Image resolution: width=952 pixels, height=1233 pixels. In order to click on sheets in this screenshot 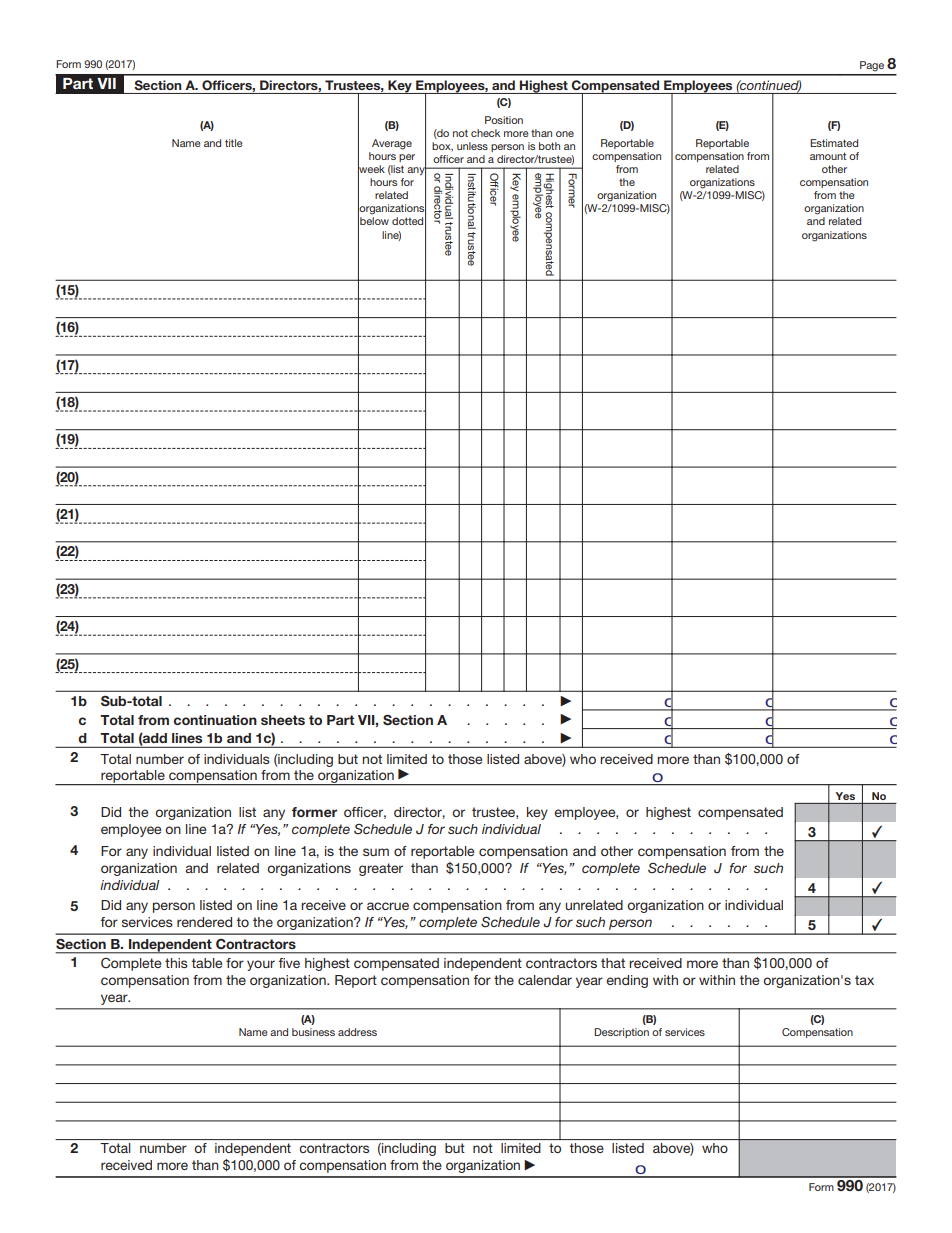, I will do `click(283, 720)`.
